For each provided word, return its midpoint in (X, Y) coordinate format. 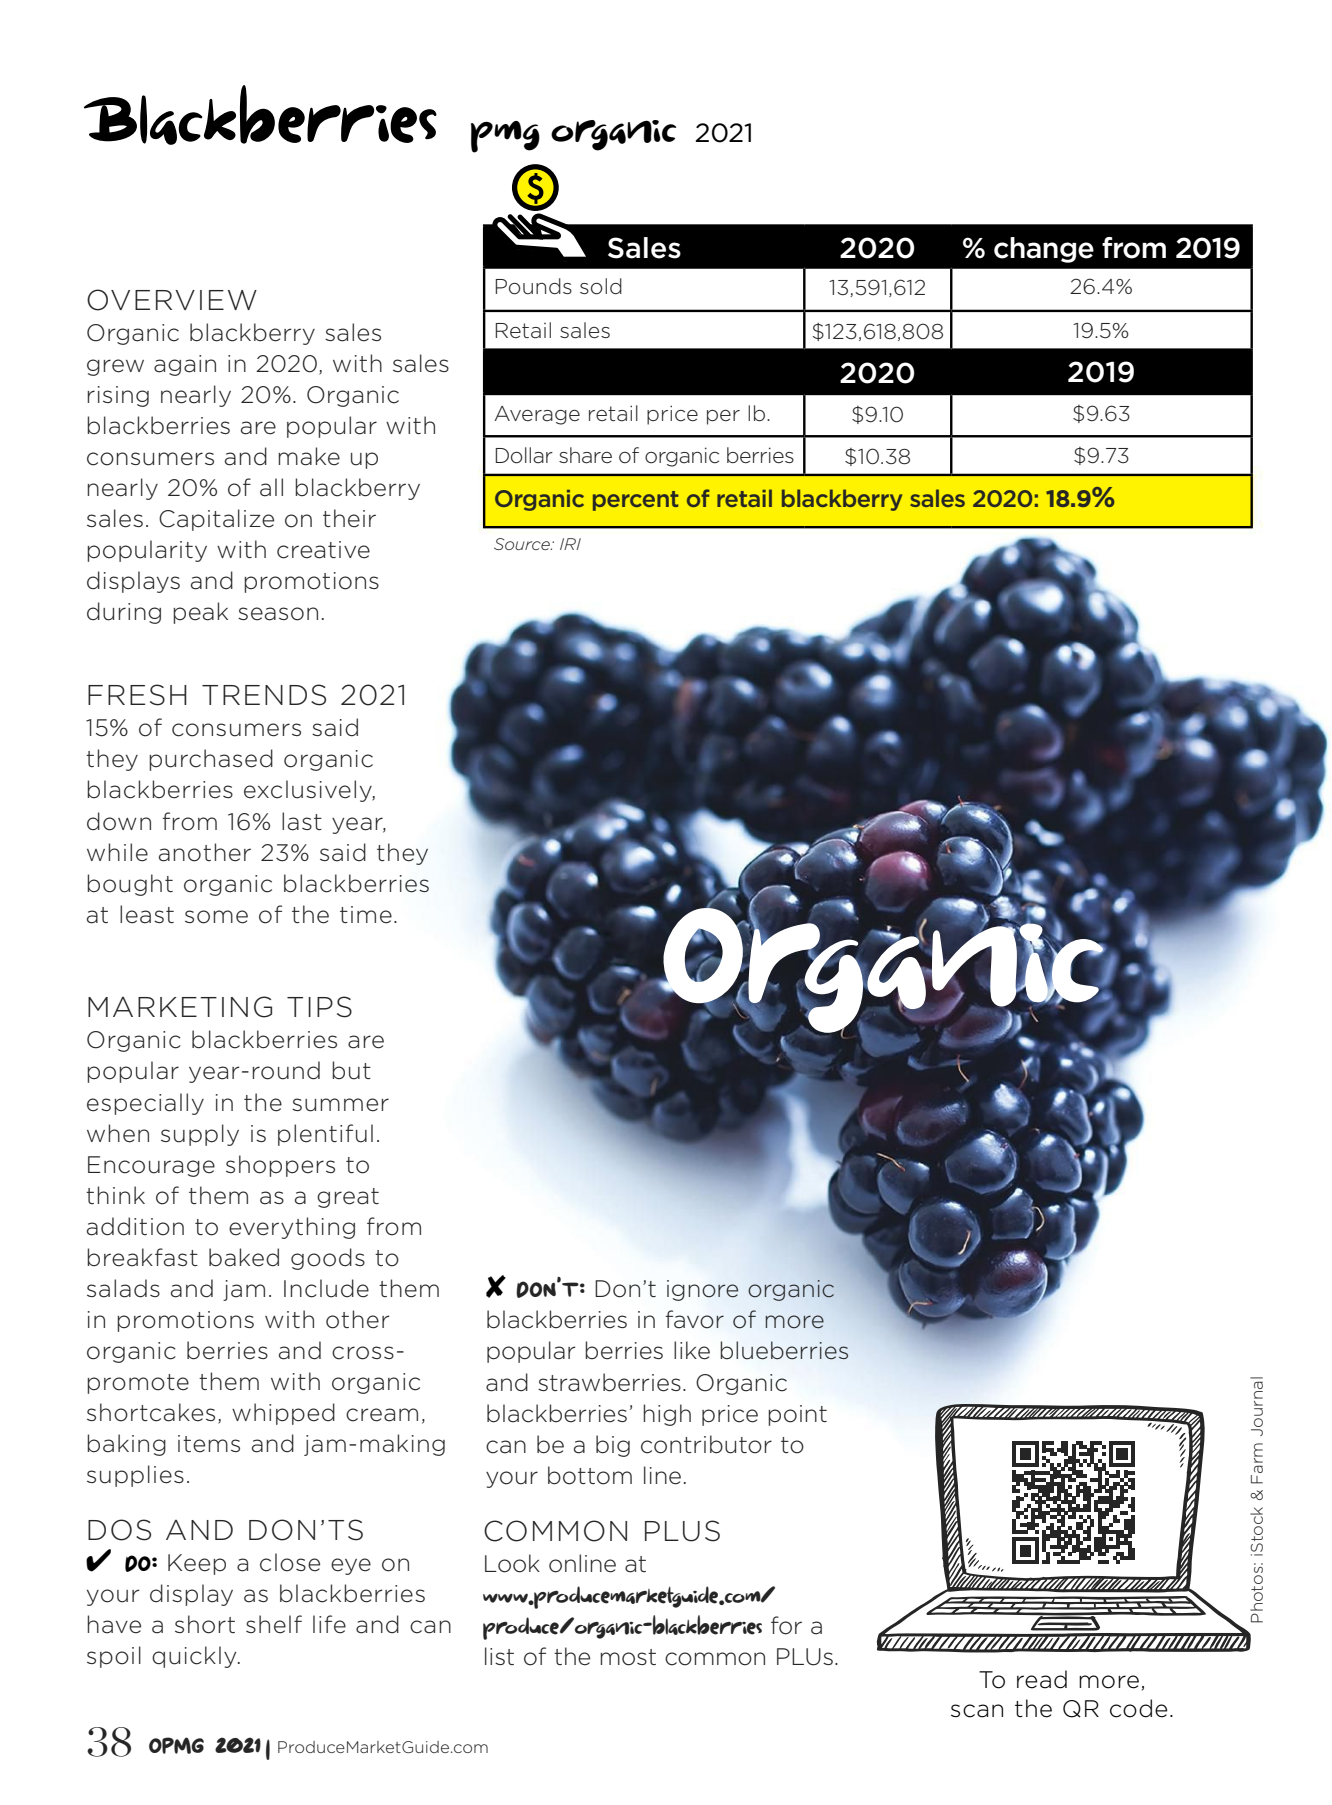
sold (601, 286)
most (628, 1657)
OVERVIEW (172, 300)
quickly (195, 1657)
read (1042, 1679)
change (1044, 250)
